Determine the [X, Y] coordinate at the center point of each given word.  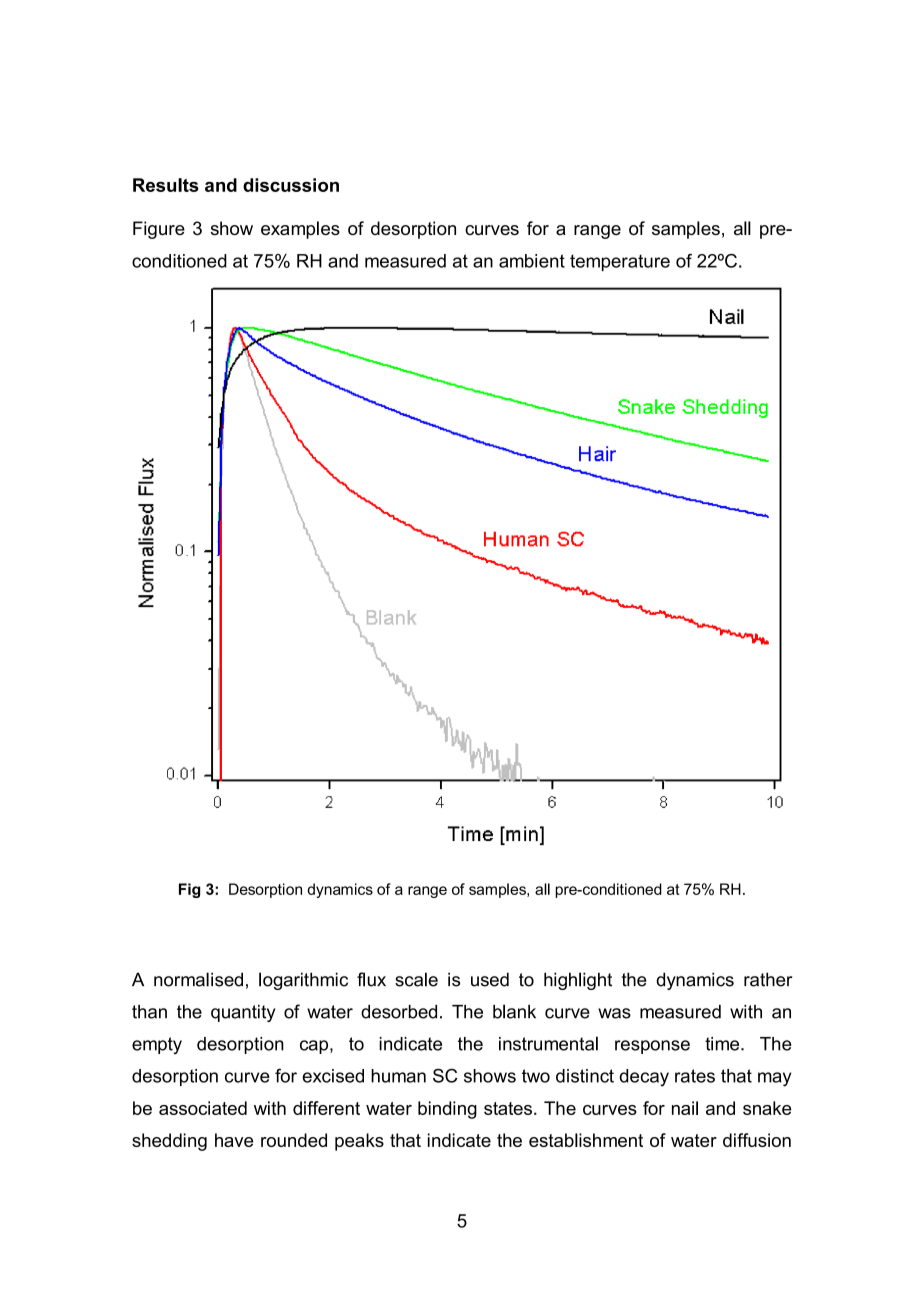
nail [685, 1108]
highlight [578, 981]
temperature [620, 262]
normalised [198, 979]
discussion [291, 185]
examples [300, 230]
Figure [159, 230]
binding [447, 1110]
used [490, 979]
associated [203, 1108]
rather [768, 979]
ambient [532, 261]
